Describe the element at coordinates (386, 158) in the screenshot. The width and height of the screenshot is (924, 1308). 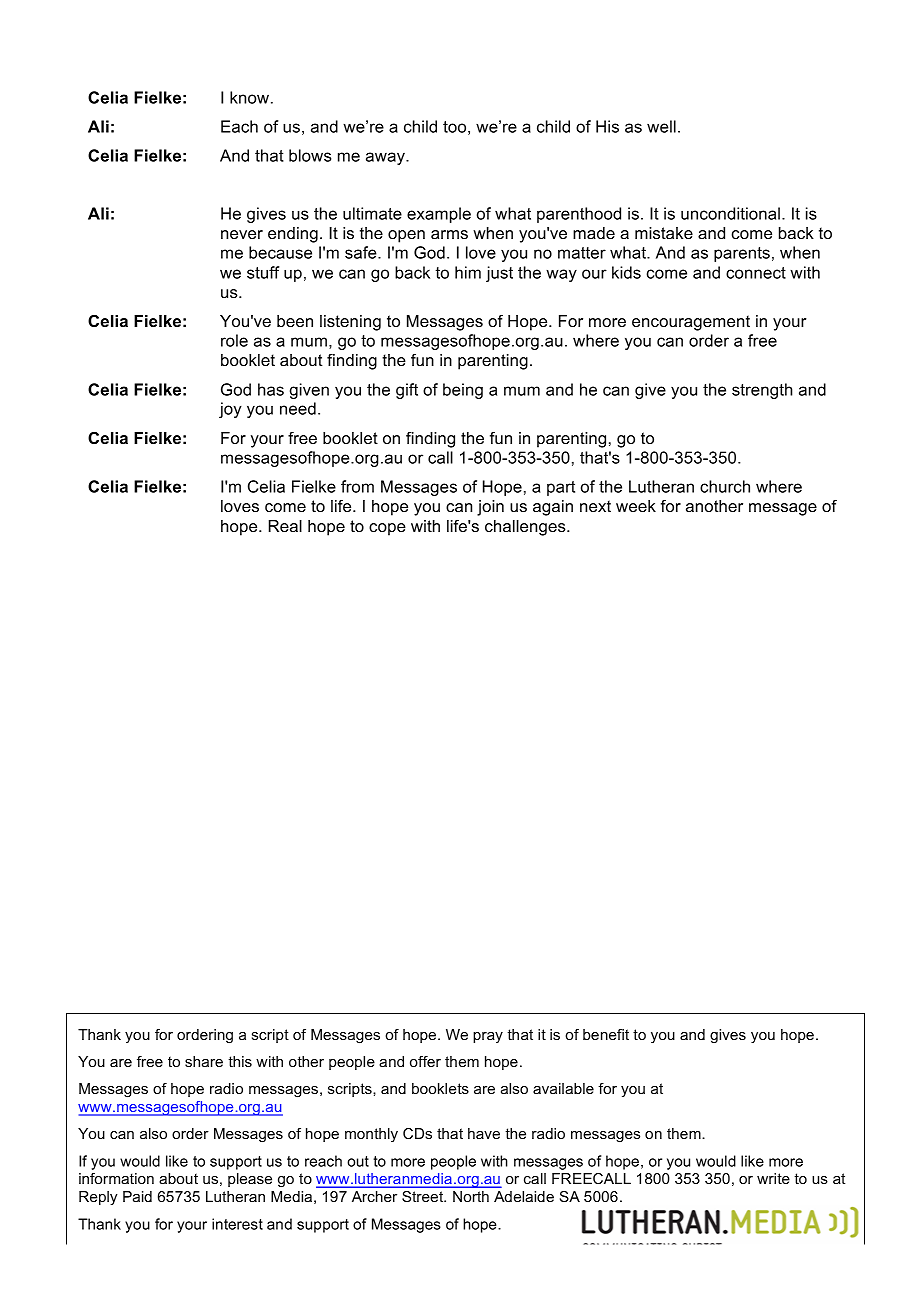
I see `away` at that location.
